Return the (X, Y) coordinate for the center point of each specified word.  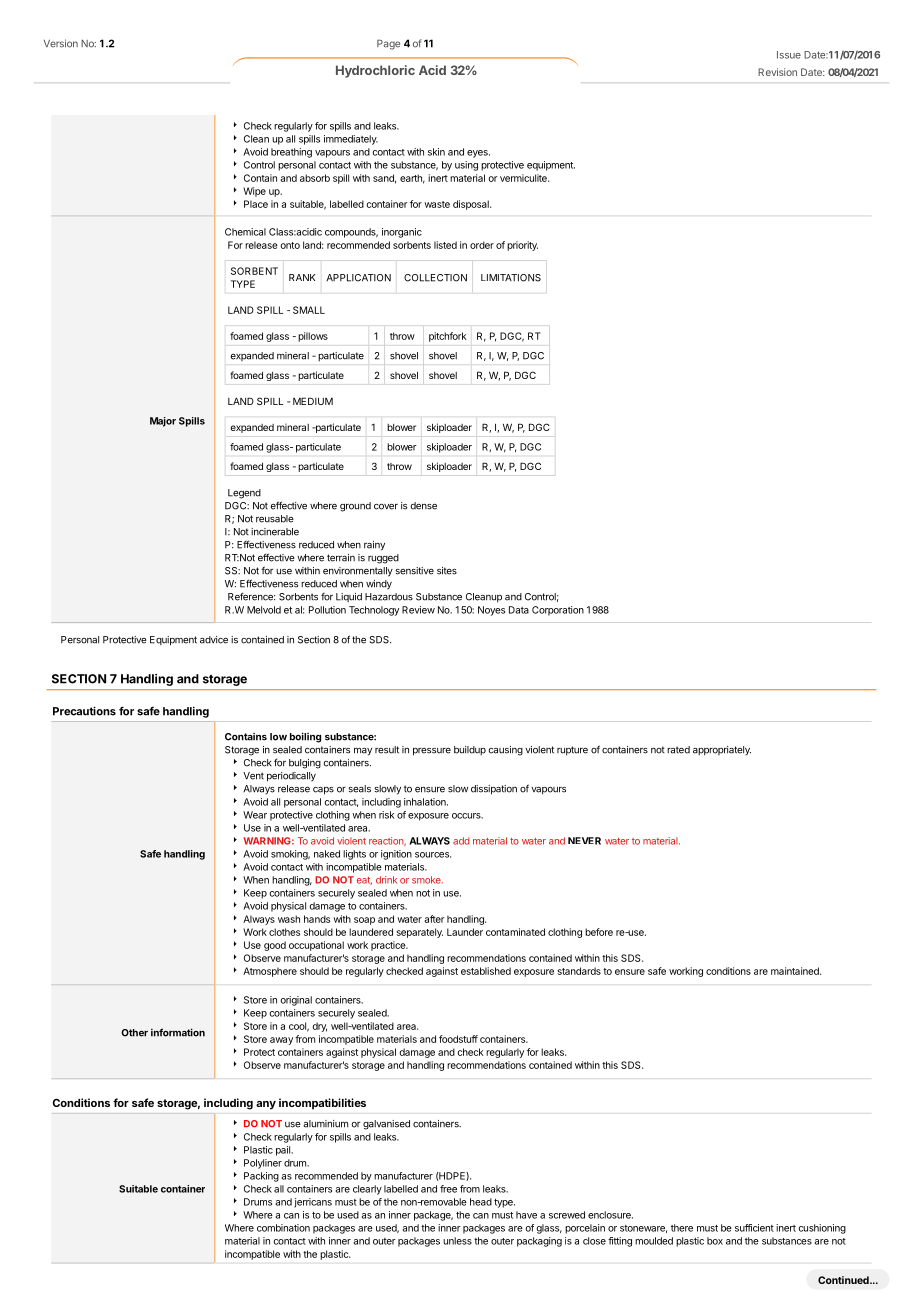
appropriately (722, 751)
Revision (777, 72)
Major (163, 422)
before (599, 932)
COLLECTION (435, 278)
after (434, 919)
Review (418, 610)
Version (61, 43)
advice (214, 640)
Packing (261, 1177)
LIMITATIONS (511, 278)
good (275, 946)
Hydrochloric (375, 71)
